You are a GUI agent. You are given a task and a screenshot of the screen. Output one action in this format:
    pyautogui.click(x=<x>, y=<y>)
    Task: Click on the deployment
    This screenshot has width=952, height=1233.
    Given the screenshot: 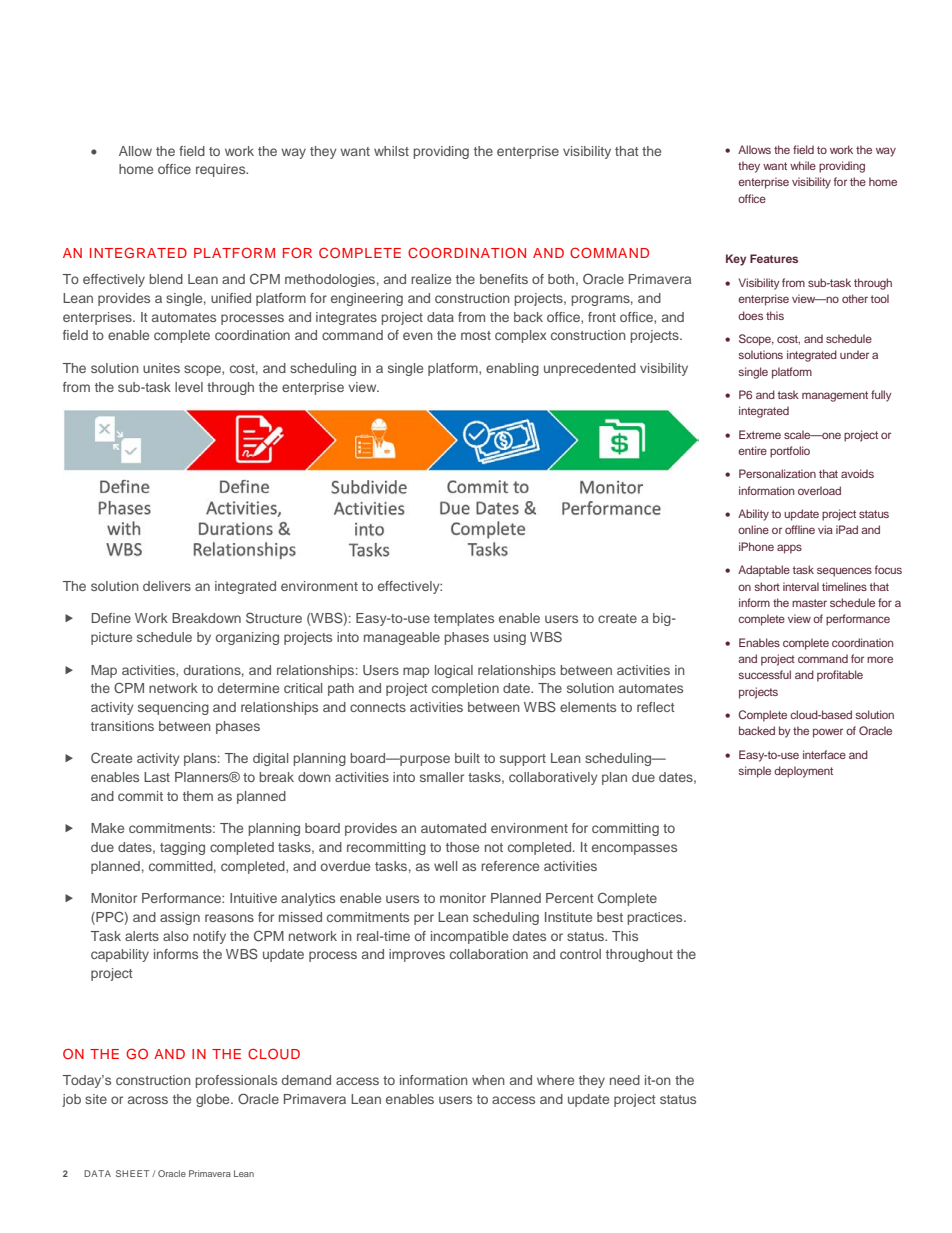 What is the action you would take?
    pyautogui.click(x=803, y=772)
